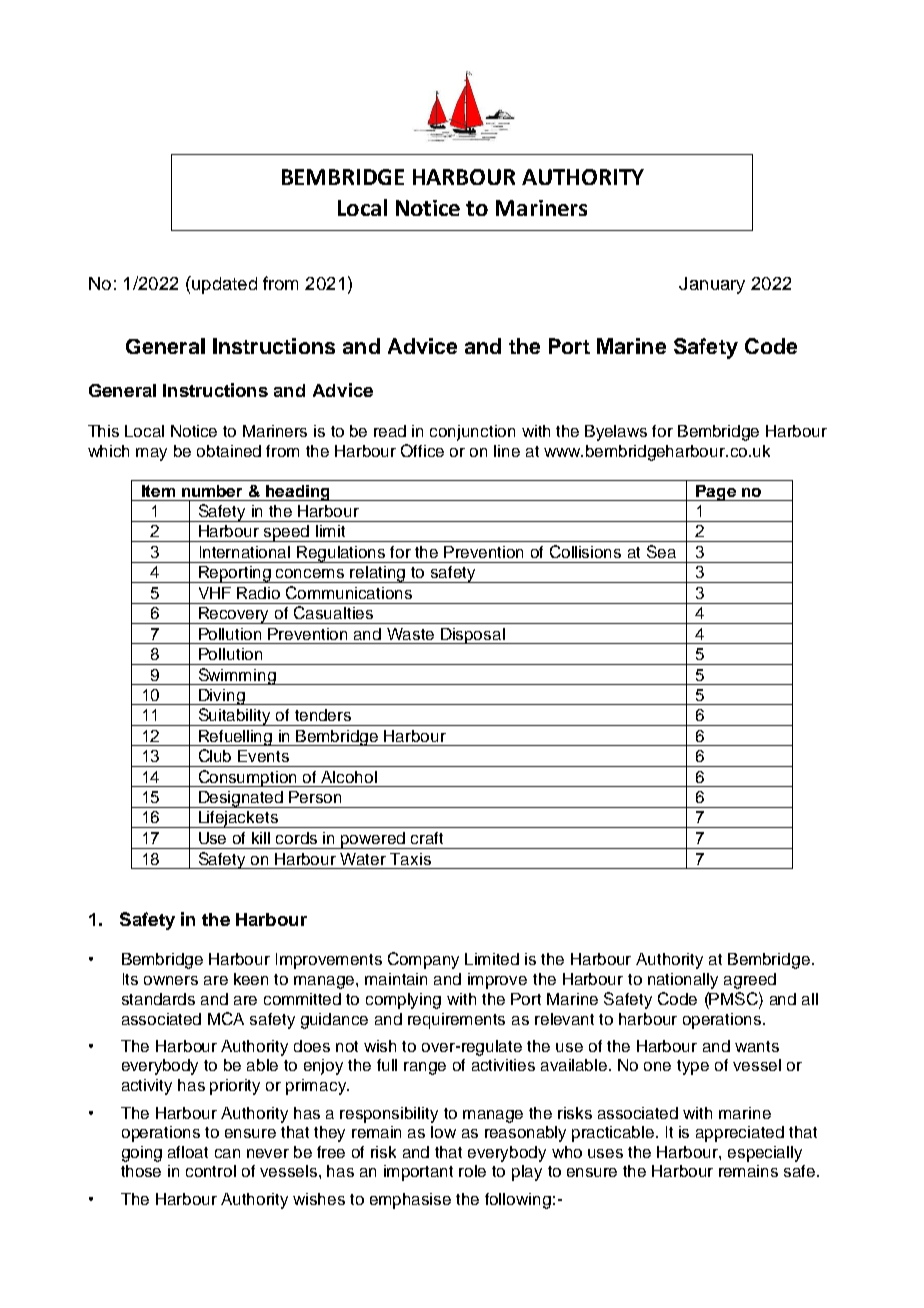  What do you see at coordinates (390, 431) in the screenshot?
I see `read` at bounding box center [390, 431].
